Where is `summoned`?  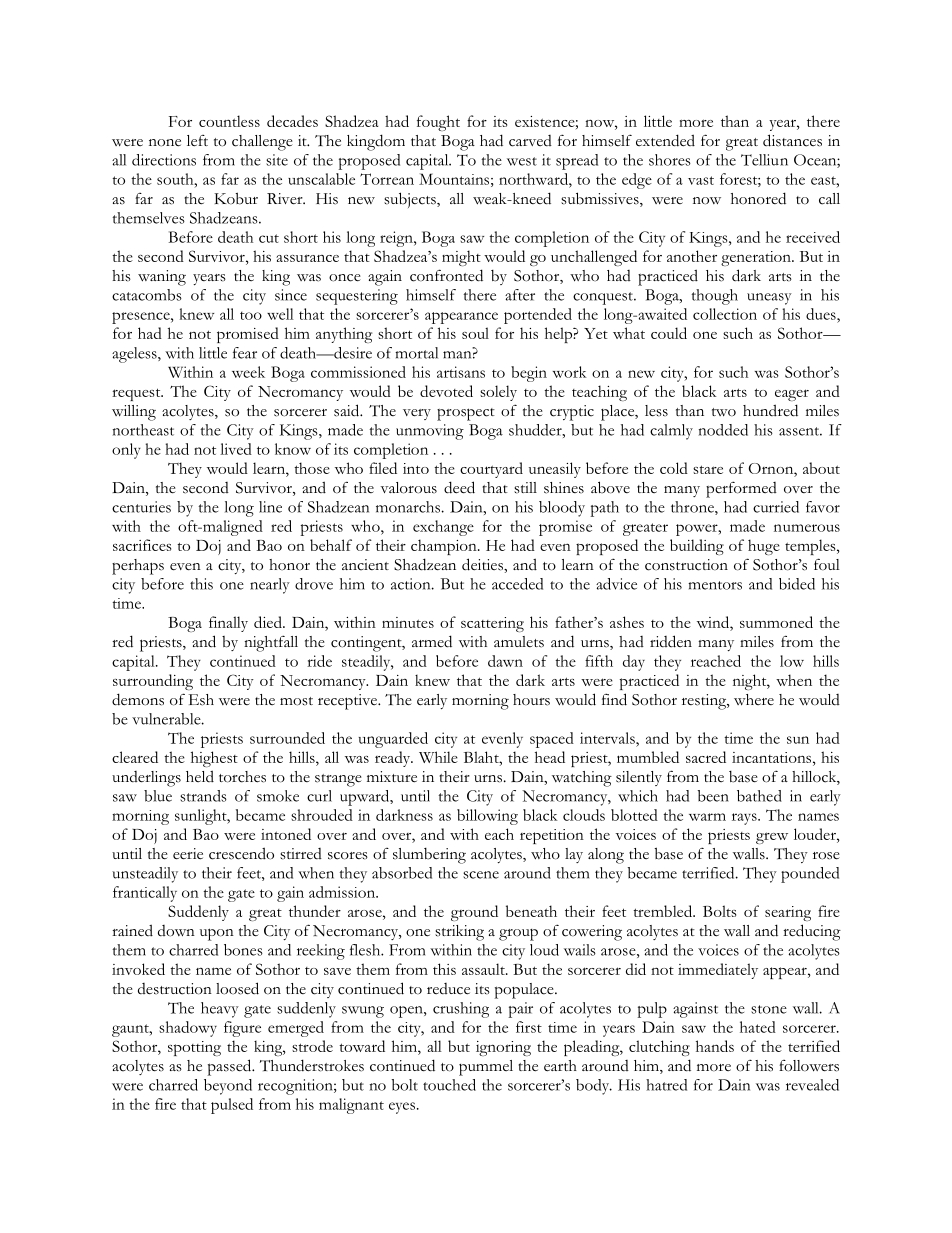 summoned is located at coordinates (776, 622).
